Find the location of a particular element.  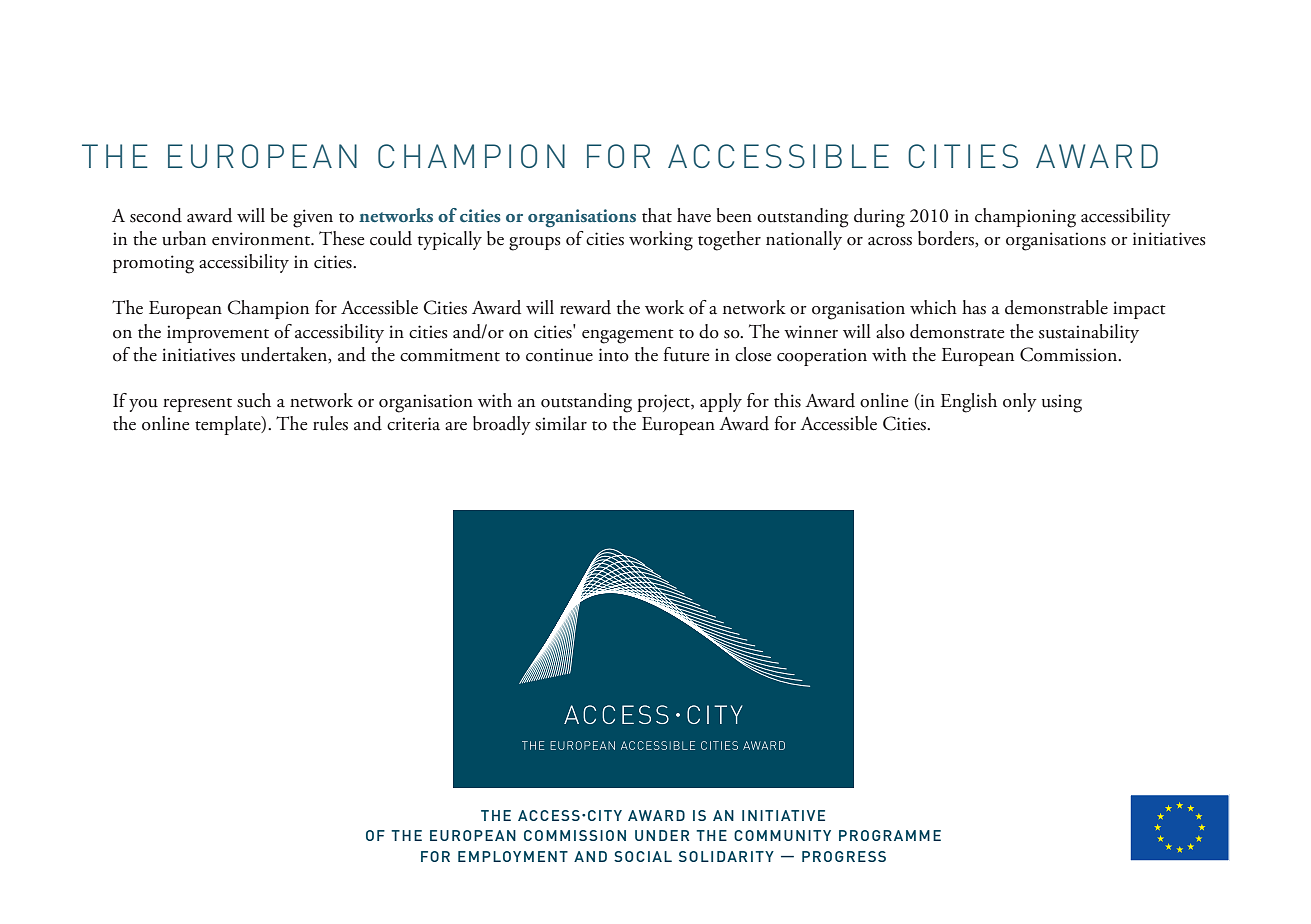

PROGRAMME is located at coordinates (890, 835).
